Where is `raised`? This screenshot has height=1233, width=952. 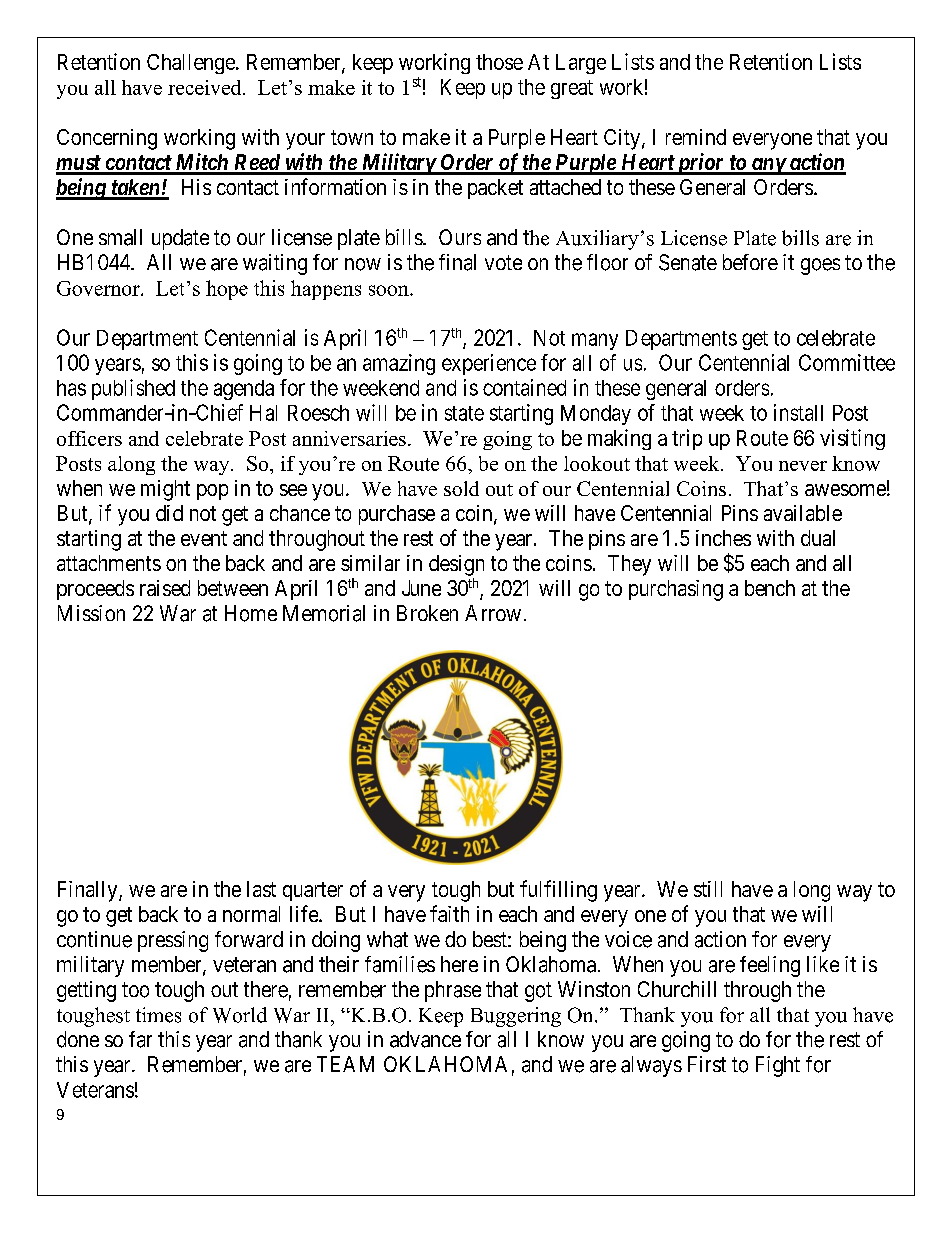
raised is located at coordinates (165, 588).
